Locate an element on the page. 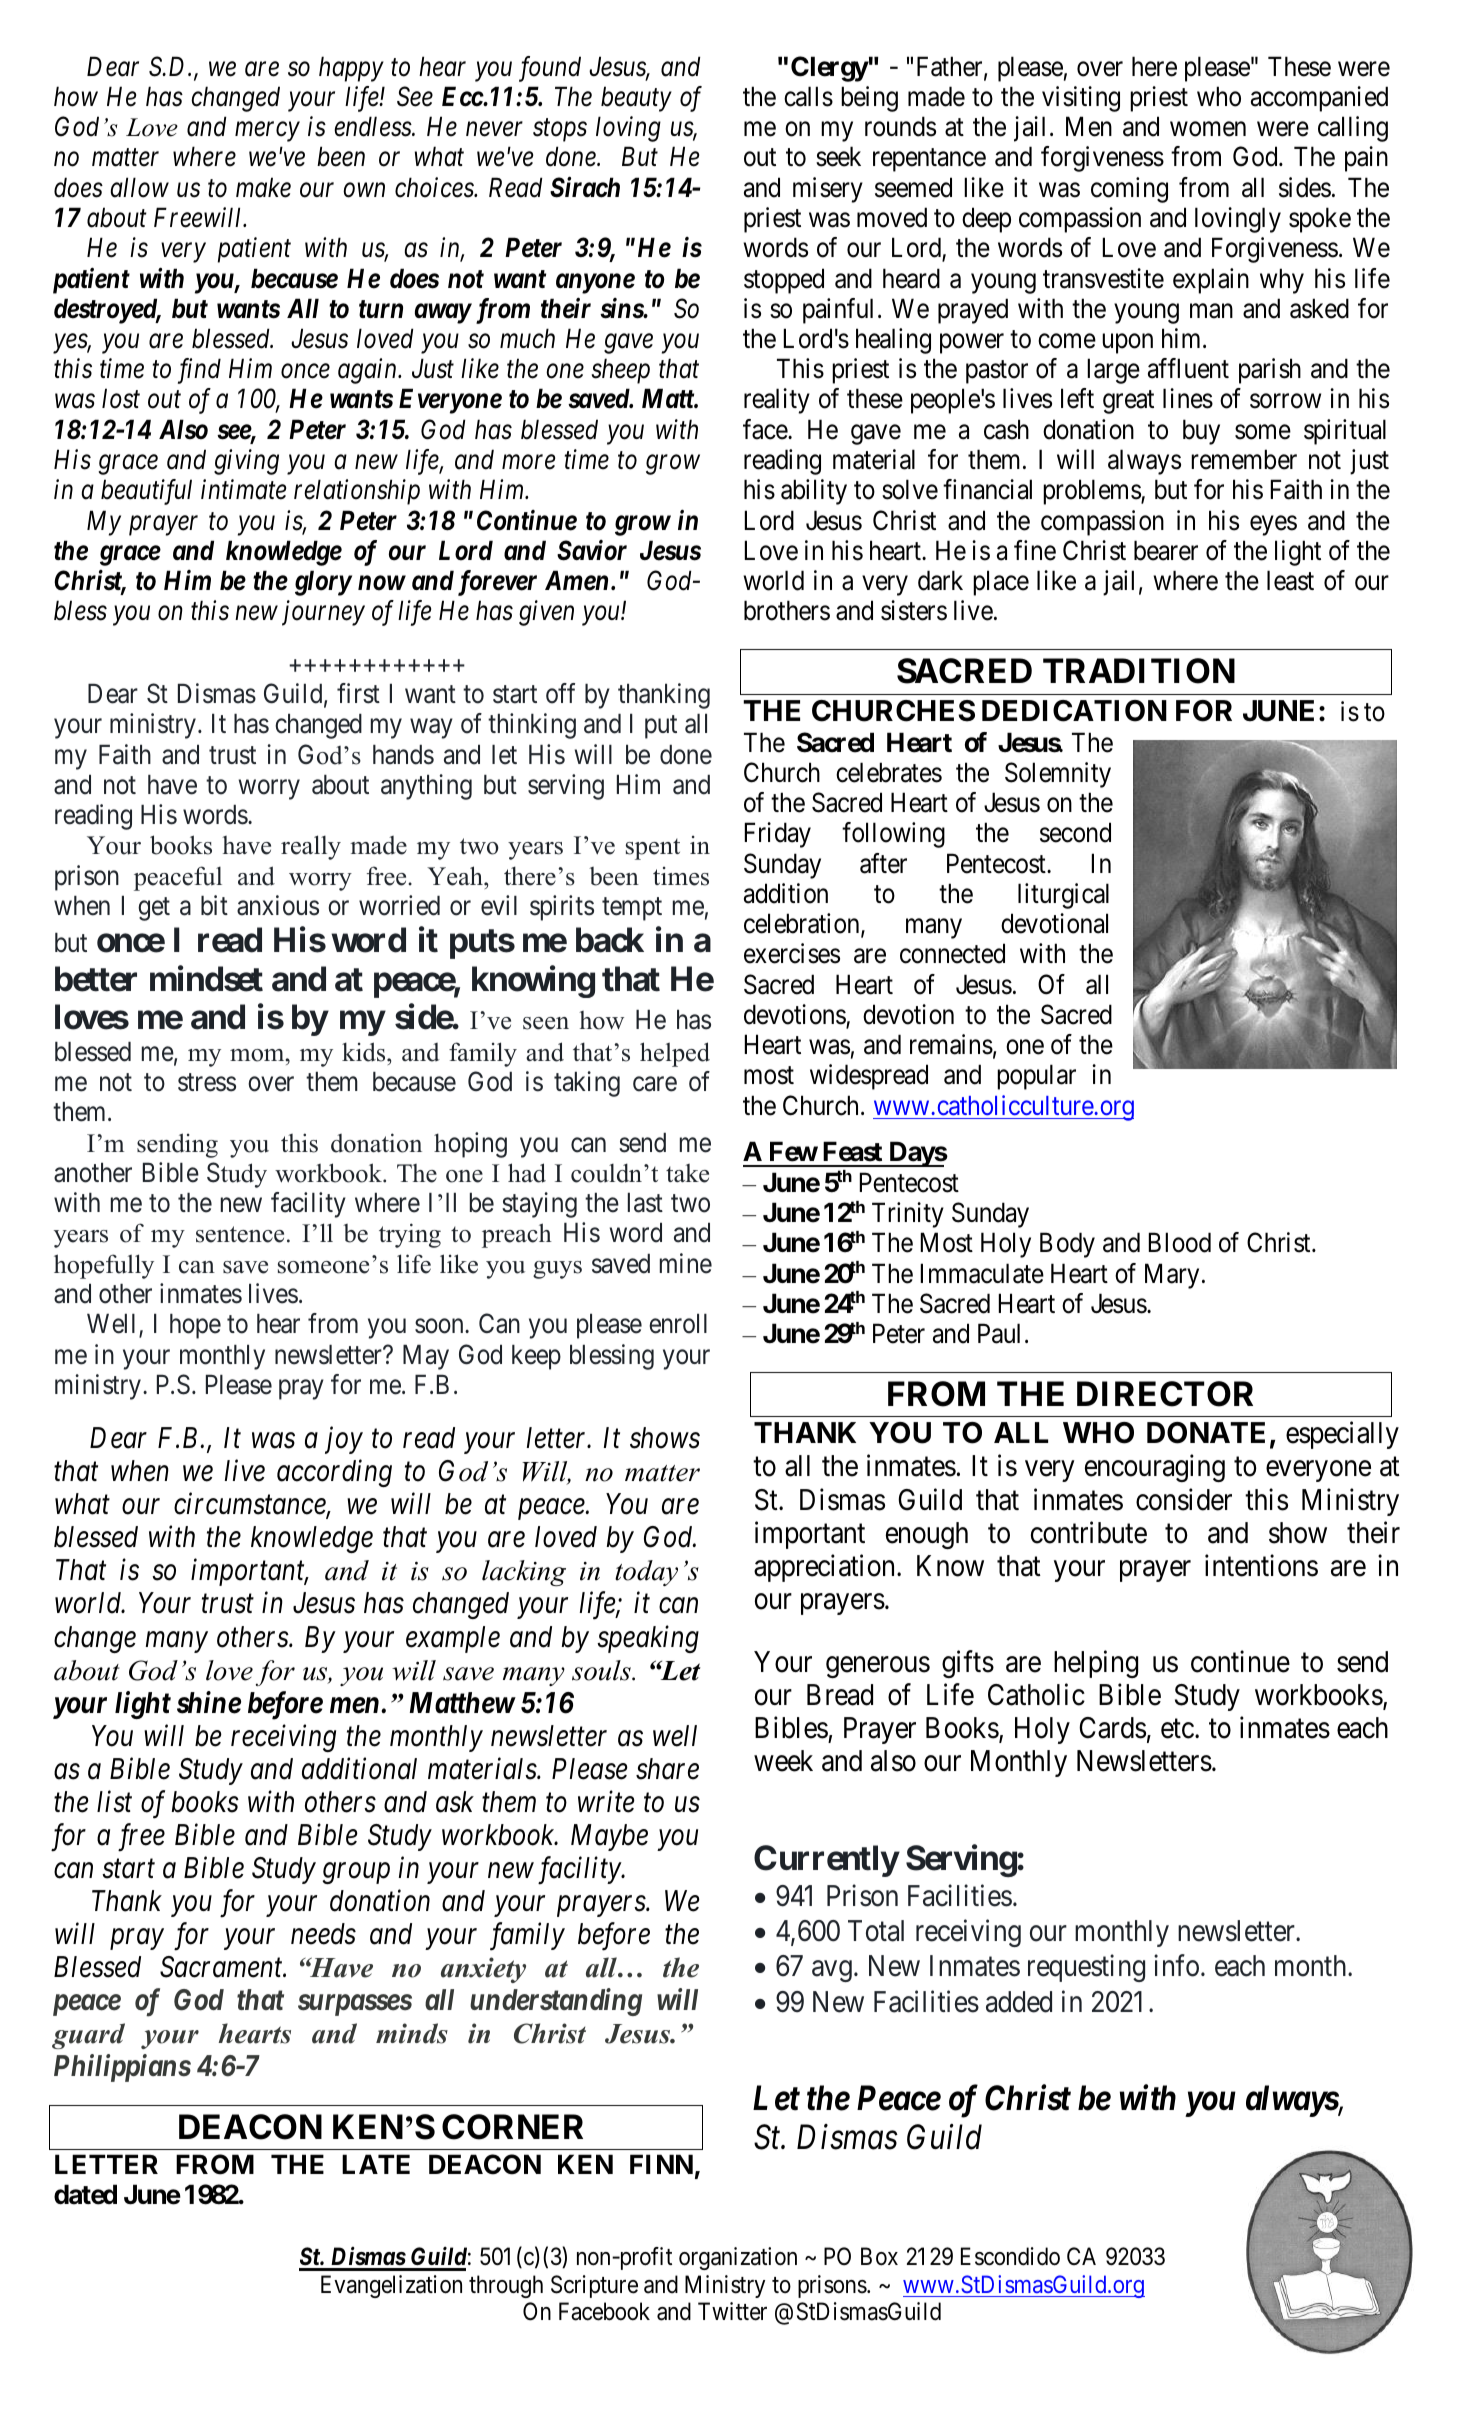 The width and height of the page is (1464, 2412). Blood is located at coordinates (1180, 1242).
